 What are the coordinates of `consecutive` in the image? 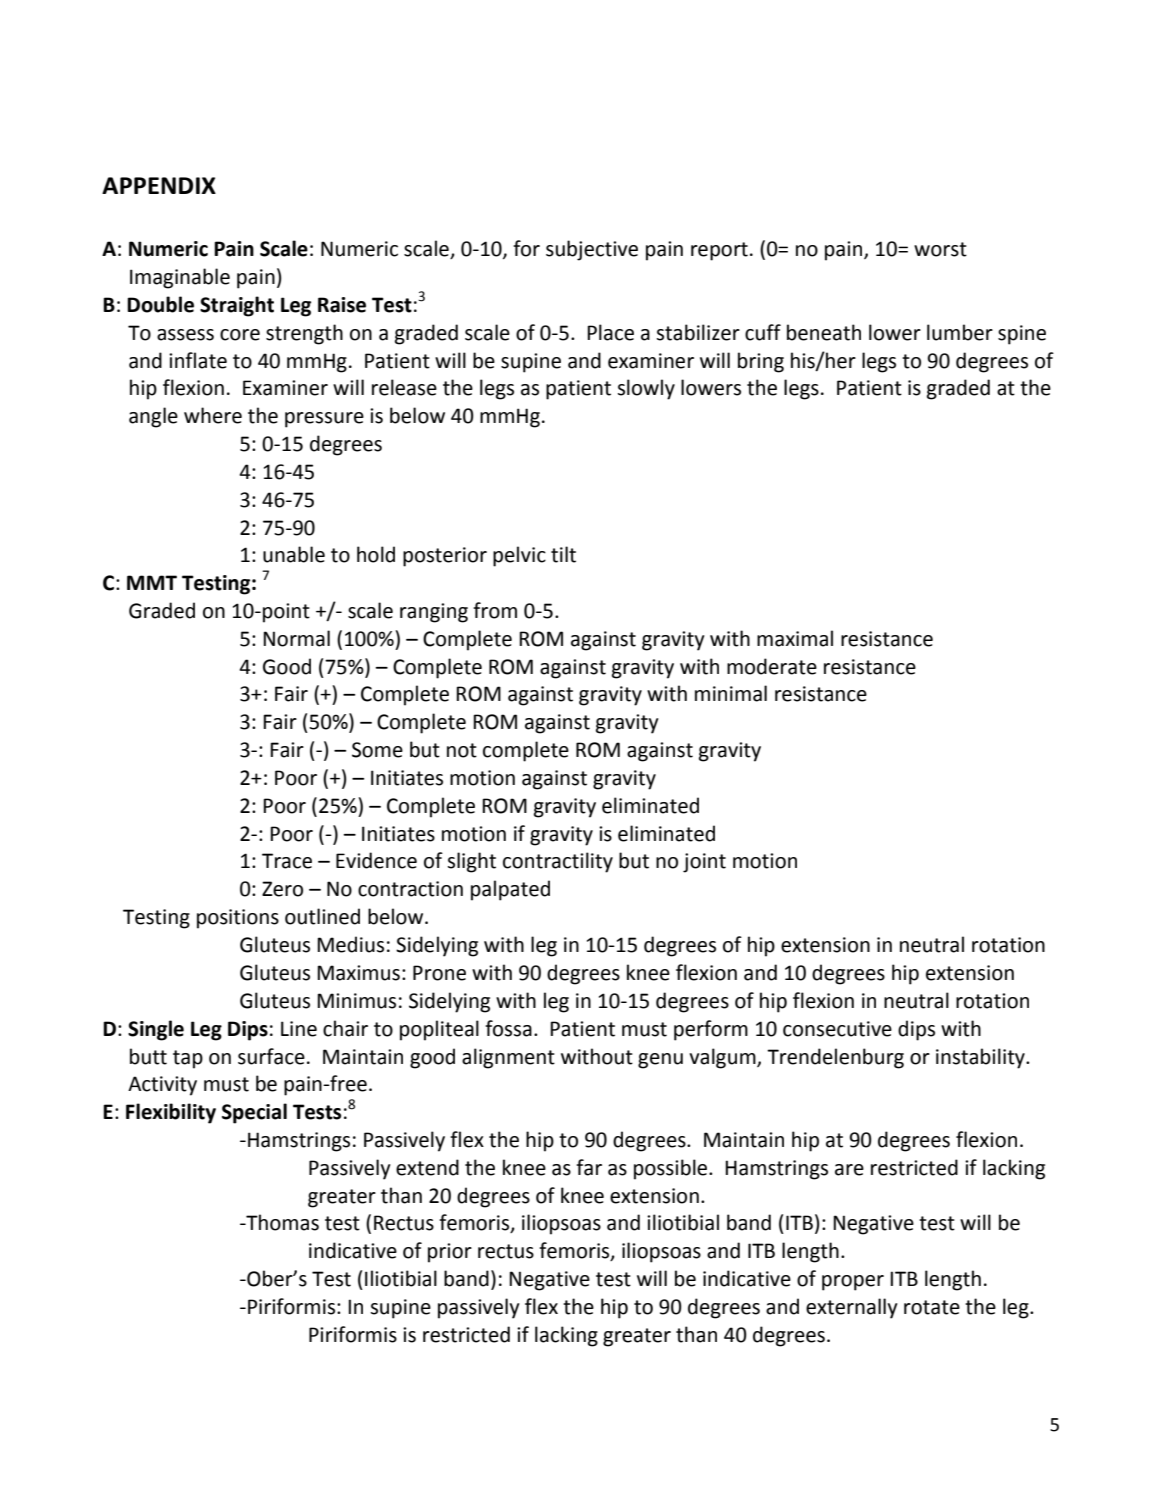 It's located at (837, 1029).
